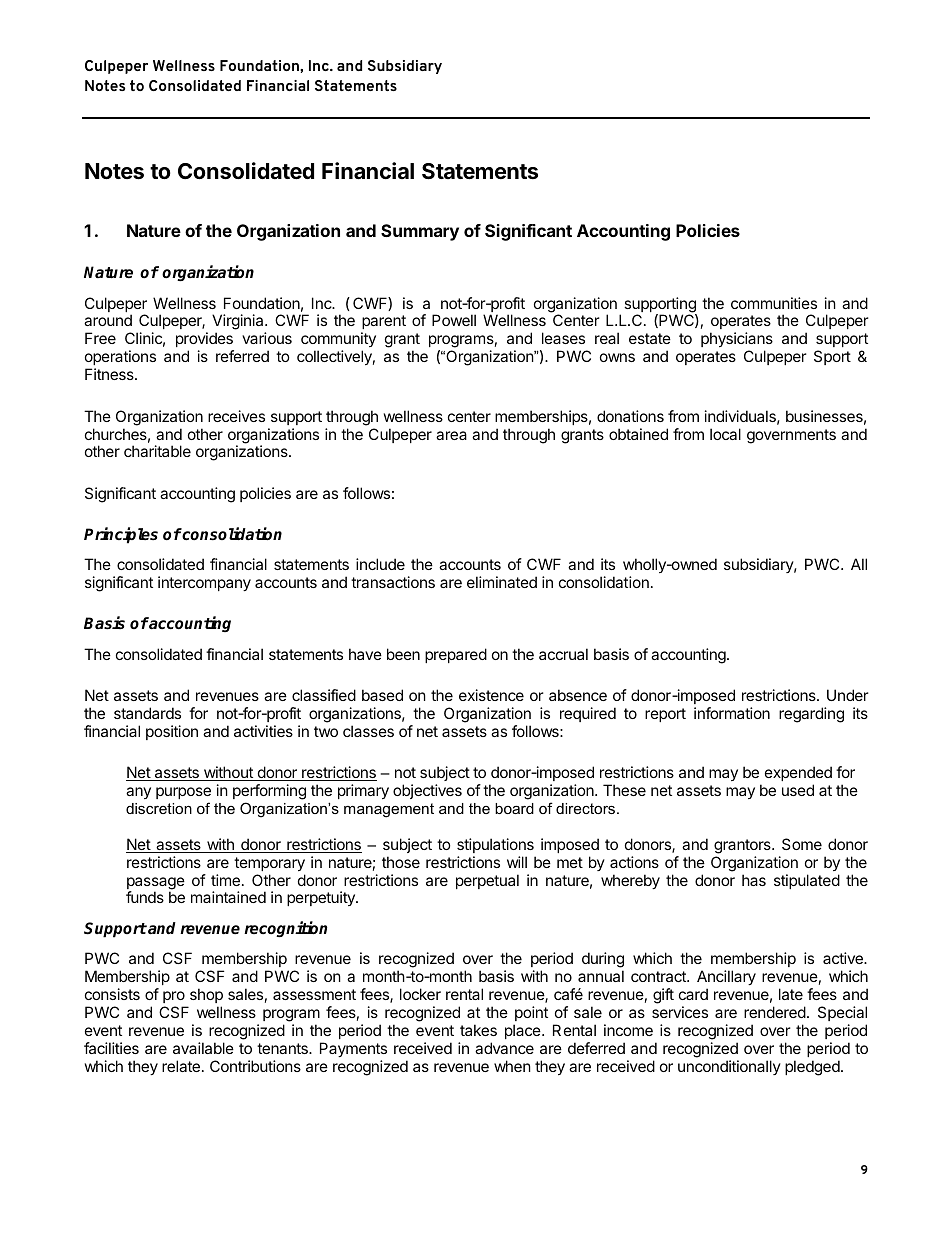 This screenshot has width=952, height=1233. I want to click on standards, so click(147, 713).
